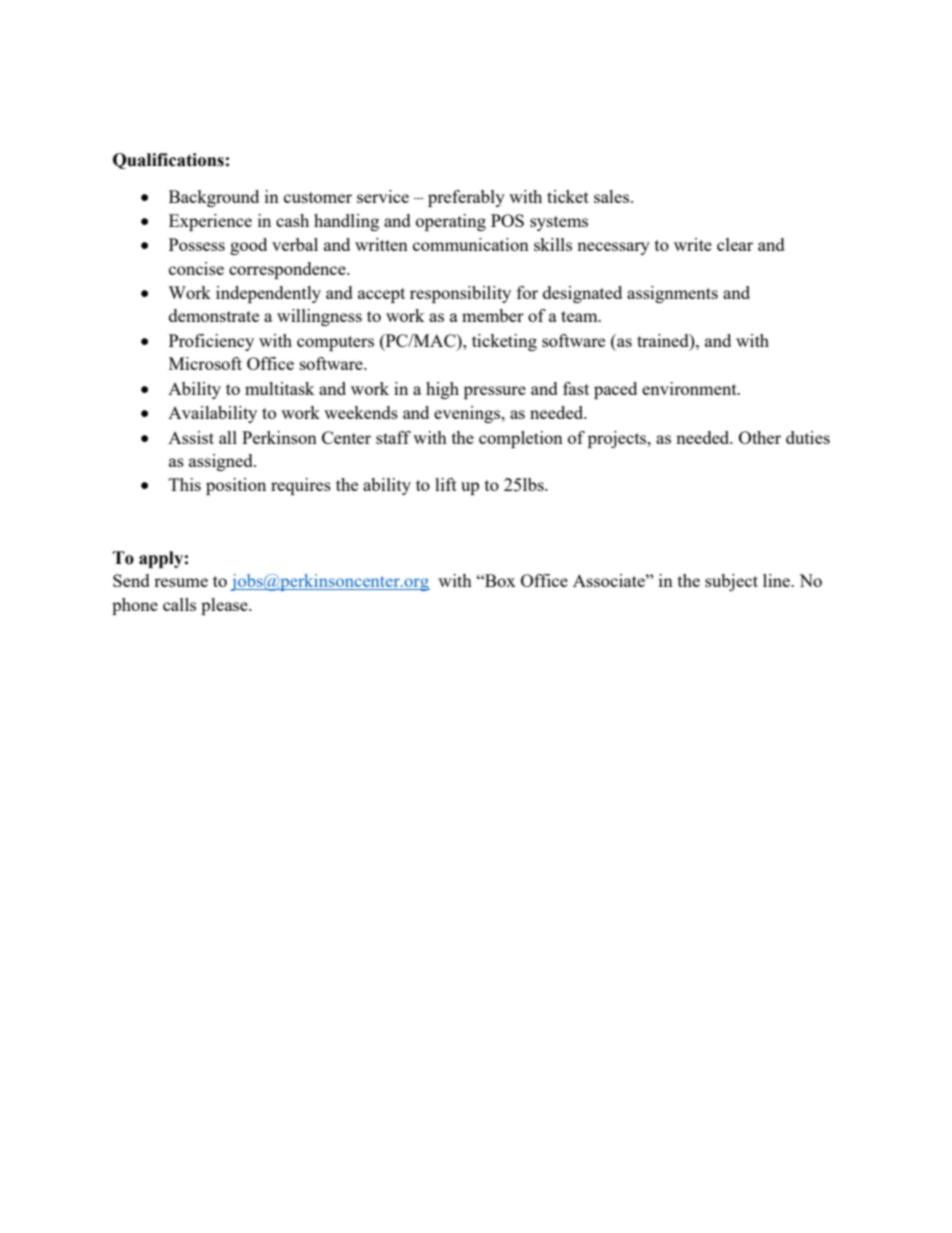  What do you see at coordinates (777, 580) in the page?
I see `line` at bounding box center [777, 580].
